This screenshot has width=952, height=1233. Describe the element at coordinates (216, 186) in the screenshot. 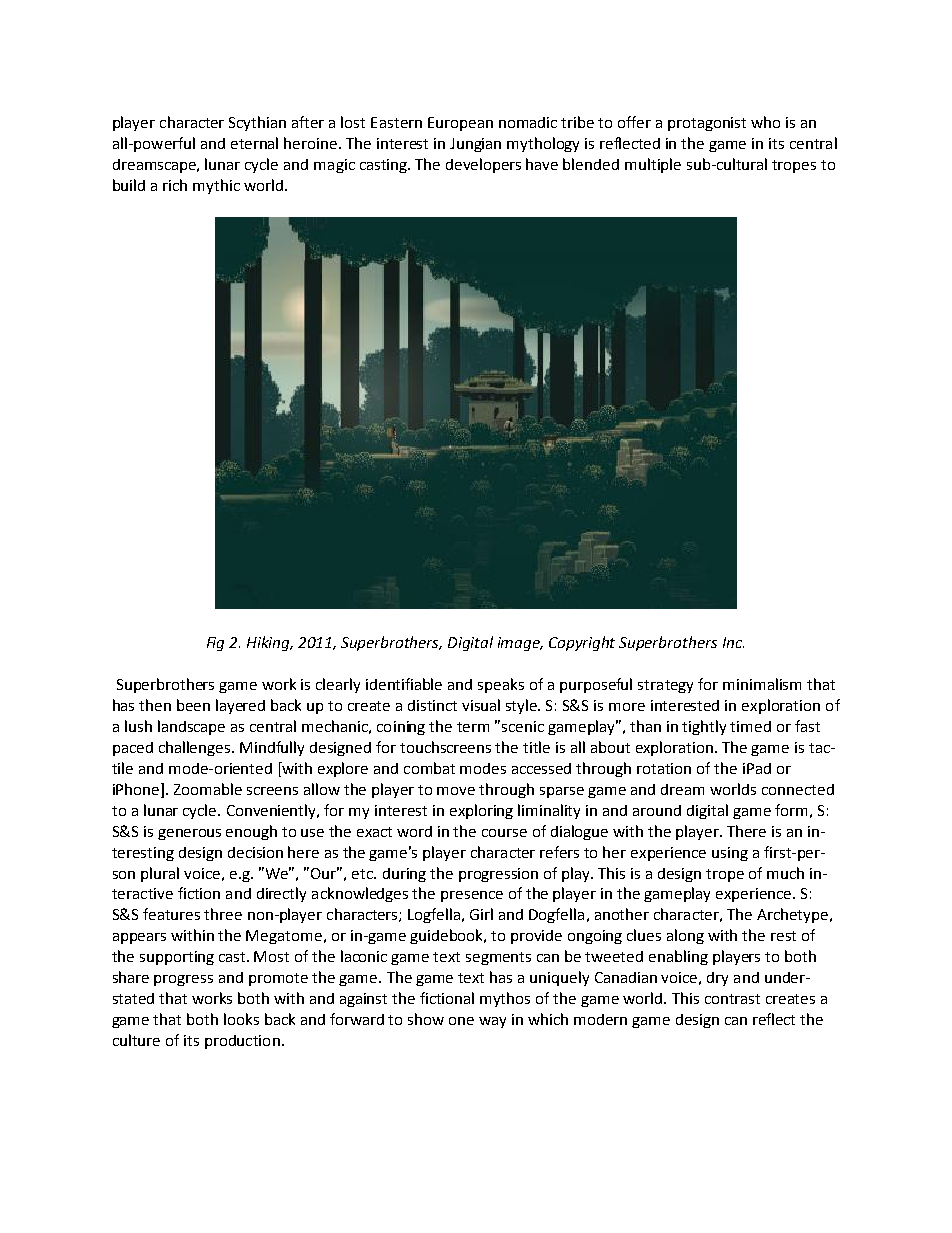

I see `mythic` at that location.
